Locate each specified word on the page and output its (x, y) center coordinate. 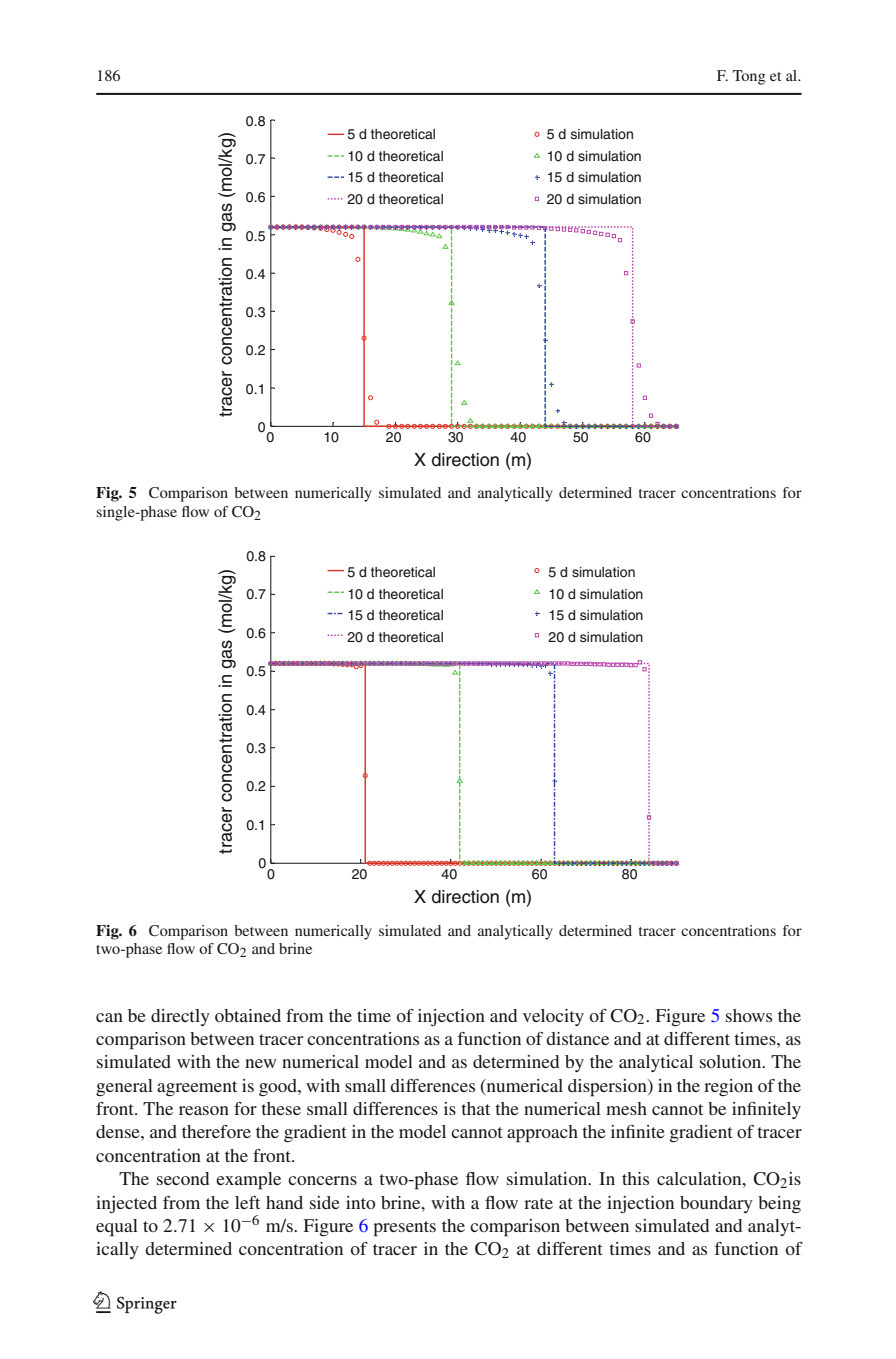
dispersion (608, 1088)
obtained (248, 1015)
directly (180, 1017)
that (475, 1108)
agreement (197, 1088)
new (261, 1063)
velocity (553, 1017)
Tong (749, 77)
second (183, 1178)
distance (577, 1038)
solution (732, 1061)
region (728, 1087)
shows (749, 1015)
